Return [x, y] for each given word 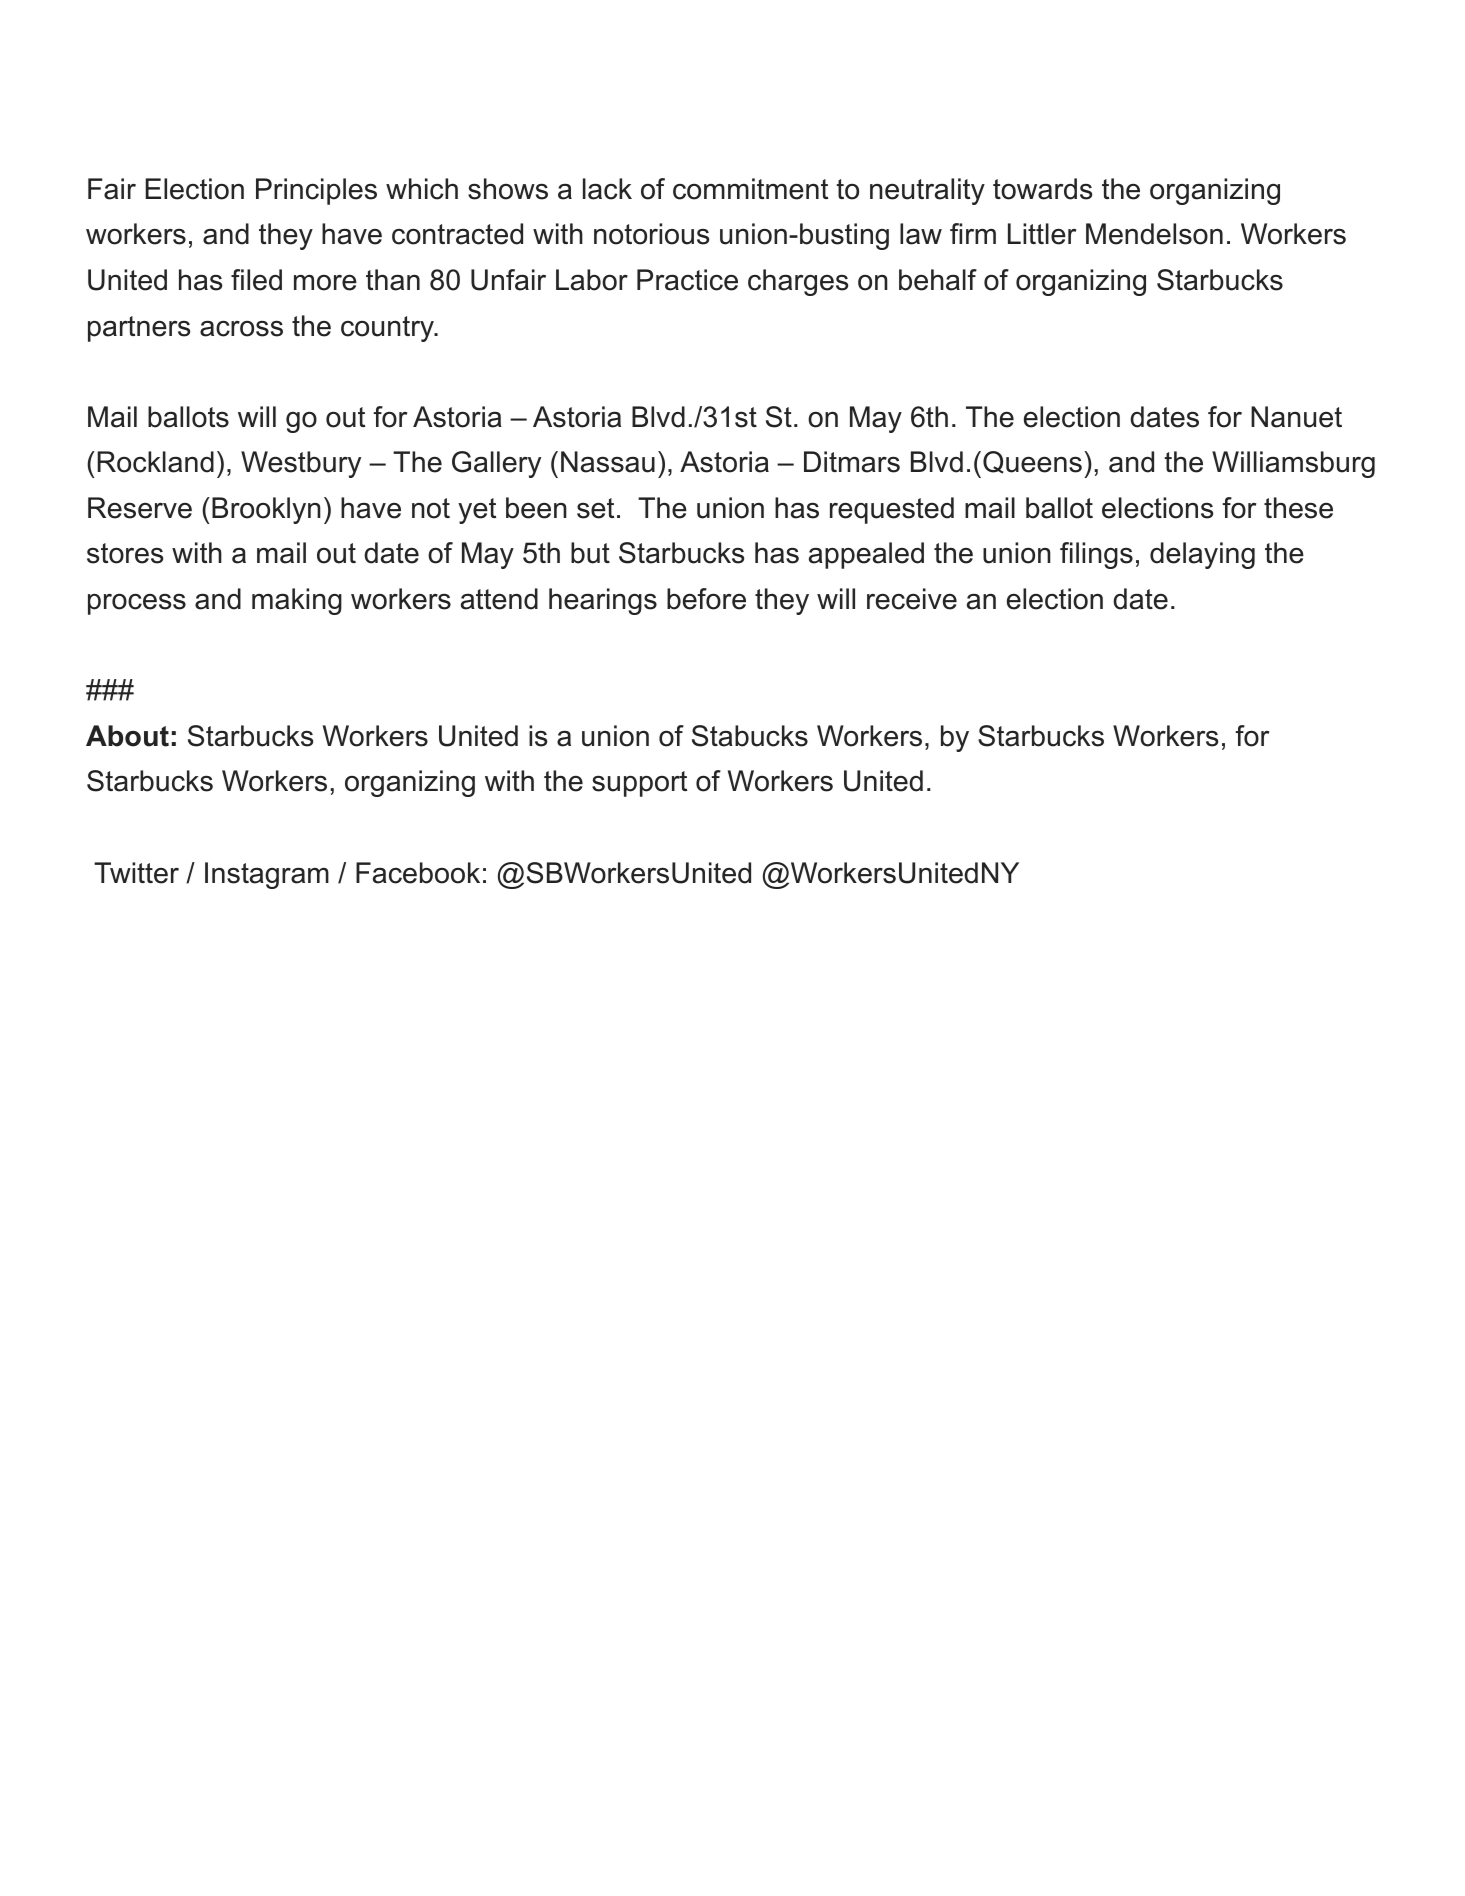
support [639, 784]
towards [1042, 189]
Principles [316, 191]
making [297, 601]
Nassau [608, 462]
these [1298, 508]
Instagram [267, 875]
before [706, 599]
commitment [750, 189]
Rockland [155, 462]
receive [912, 599]
